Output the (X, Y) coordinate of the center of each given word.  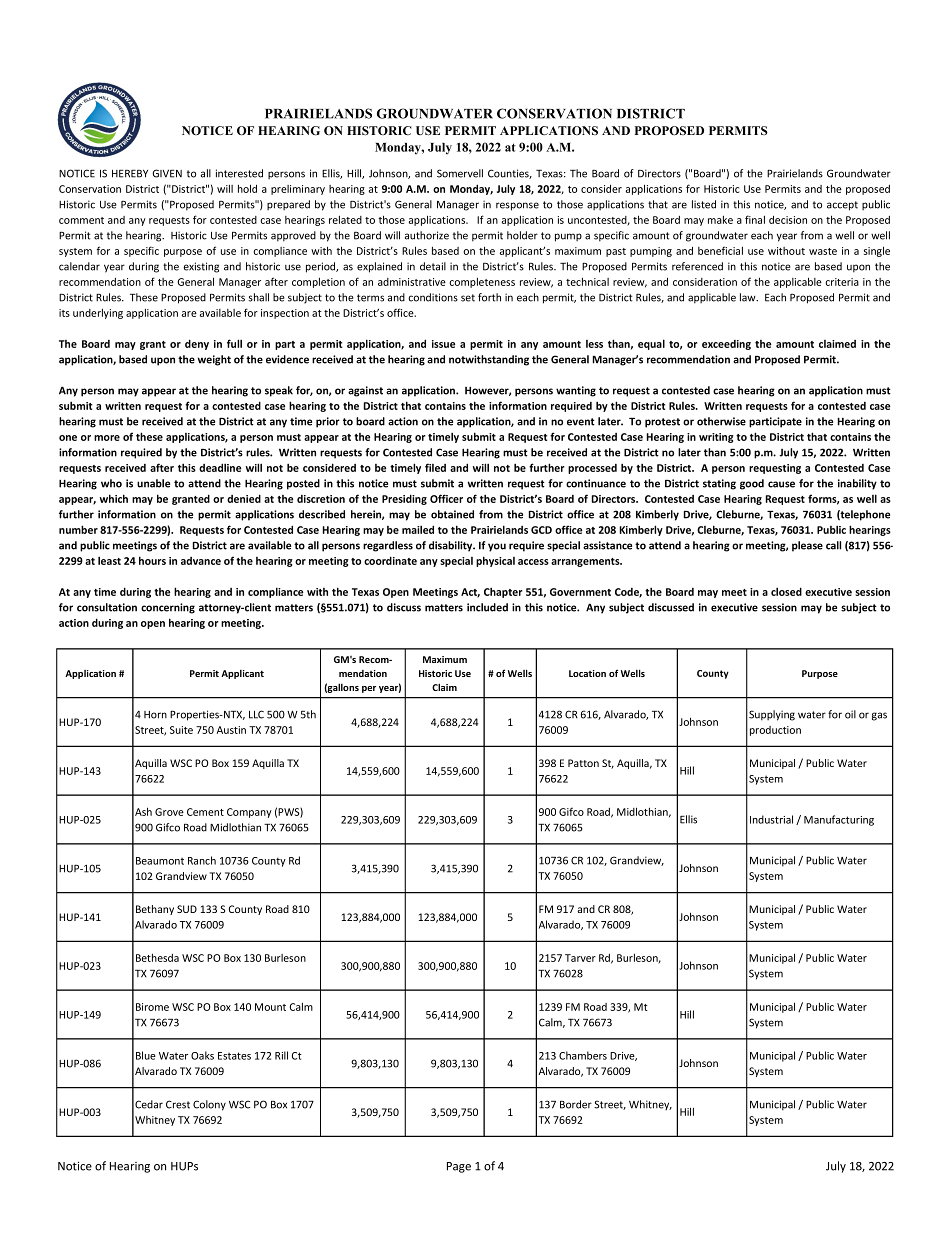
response (517, 206)
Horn (155, 715)
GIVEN (167, 173)
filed (435, 467)
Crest (178, 1104)
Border (576, 1104)
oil (850, 714)
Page (459, 1167)
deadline (220, 467)
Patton (583, 763)
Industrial (771, 819)
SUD (187, 909)
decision (788, 220)
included (487, 607)
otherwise (721, 421)
